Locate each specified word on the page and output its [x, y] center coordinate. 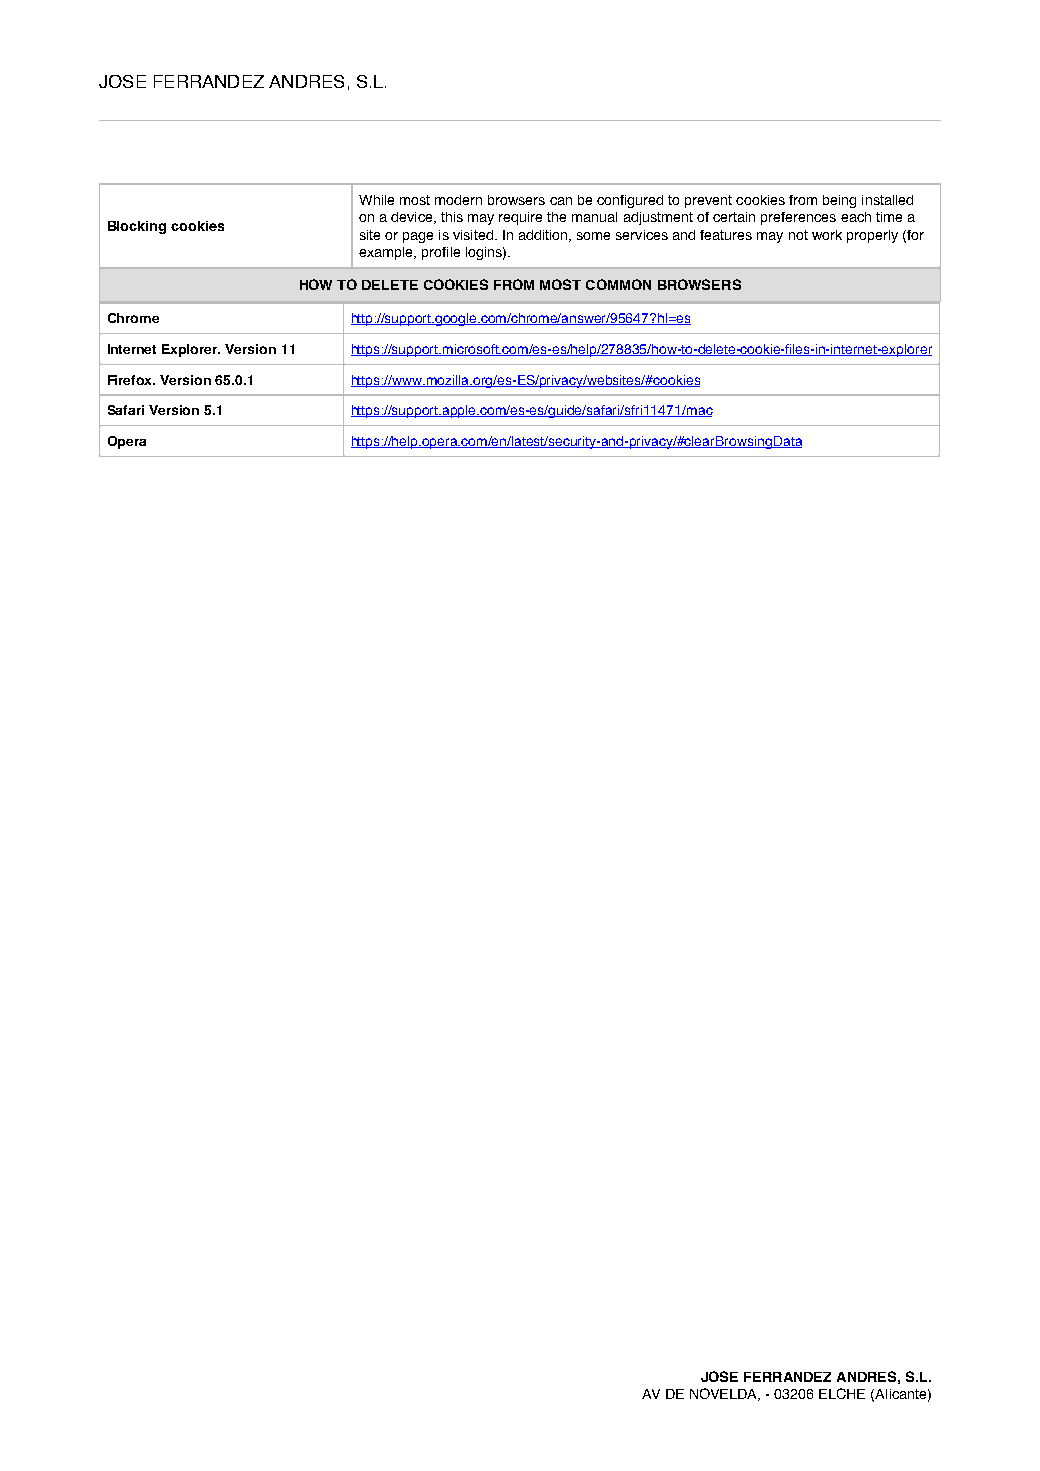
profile [441, 253]
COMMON [618, 284]
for [914, 236]
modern [458, 200]
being [839, 201]
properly [872, 236]
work [827, 235]
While [376, 200]
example [387, 253]
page [418, 237]
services [642, 235]
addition [544, 236]
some [593, 236]
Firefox [131, 380]
